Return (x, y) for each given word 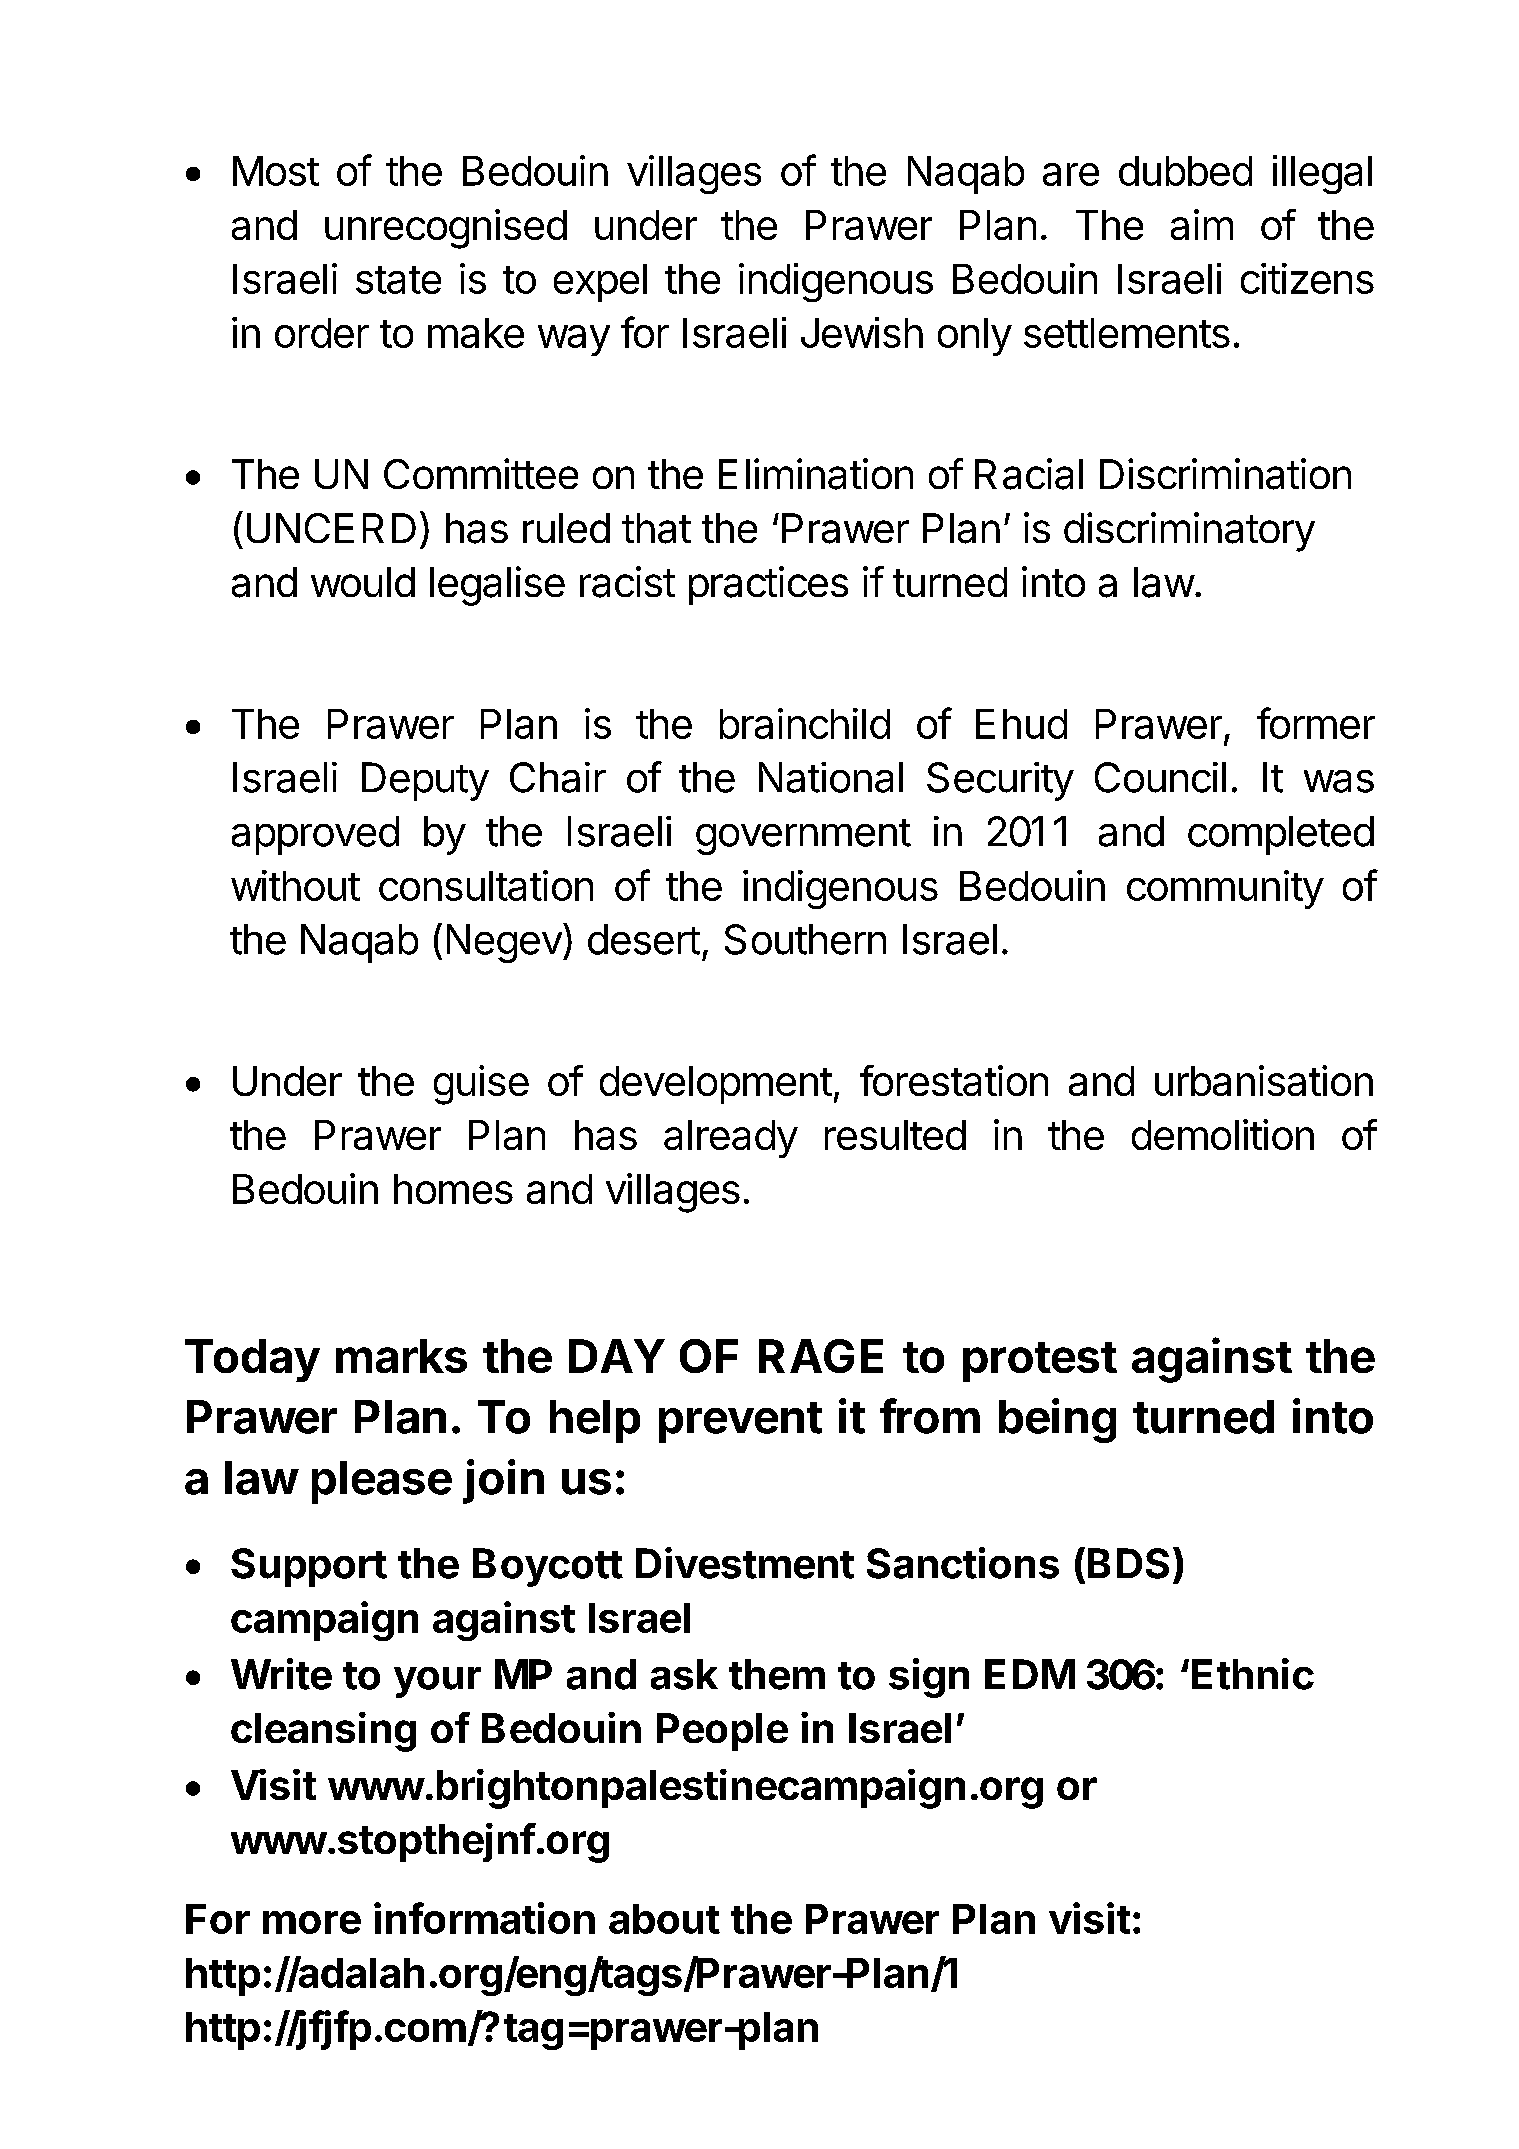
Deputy (425, 781)
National (831, 777)
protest (1040, 1362)
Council (1160, 777)
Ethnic (1253, 1674)
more (312, 1922)
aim (1202, 224)
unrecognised (446, 229)
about (664, 1919)
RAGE (821, 1356)
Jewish (862, 332)
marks (401, 1356)
